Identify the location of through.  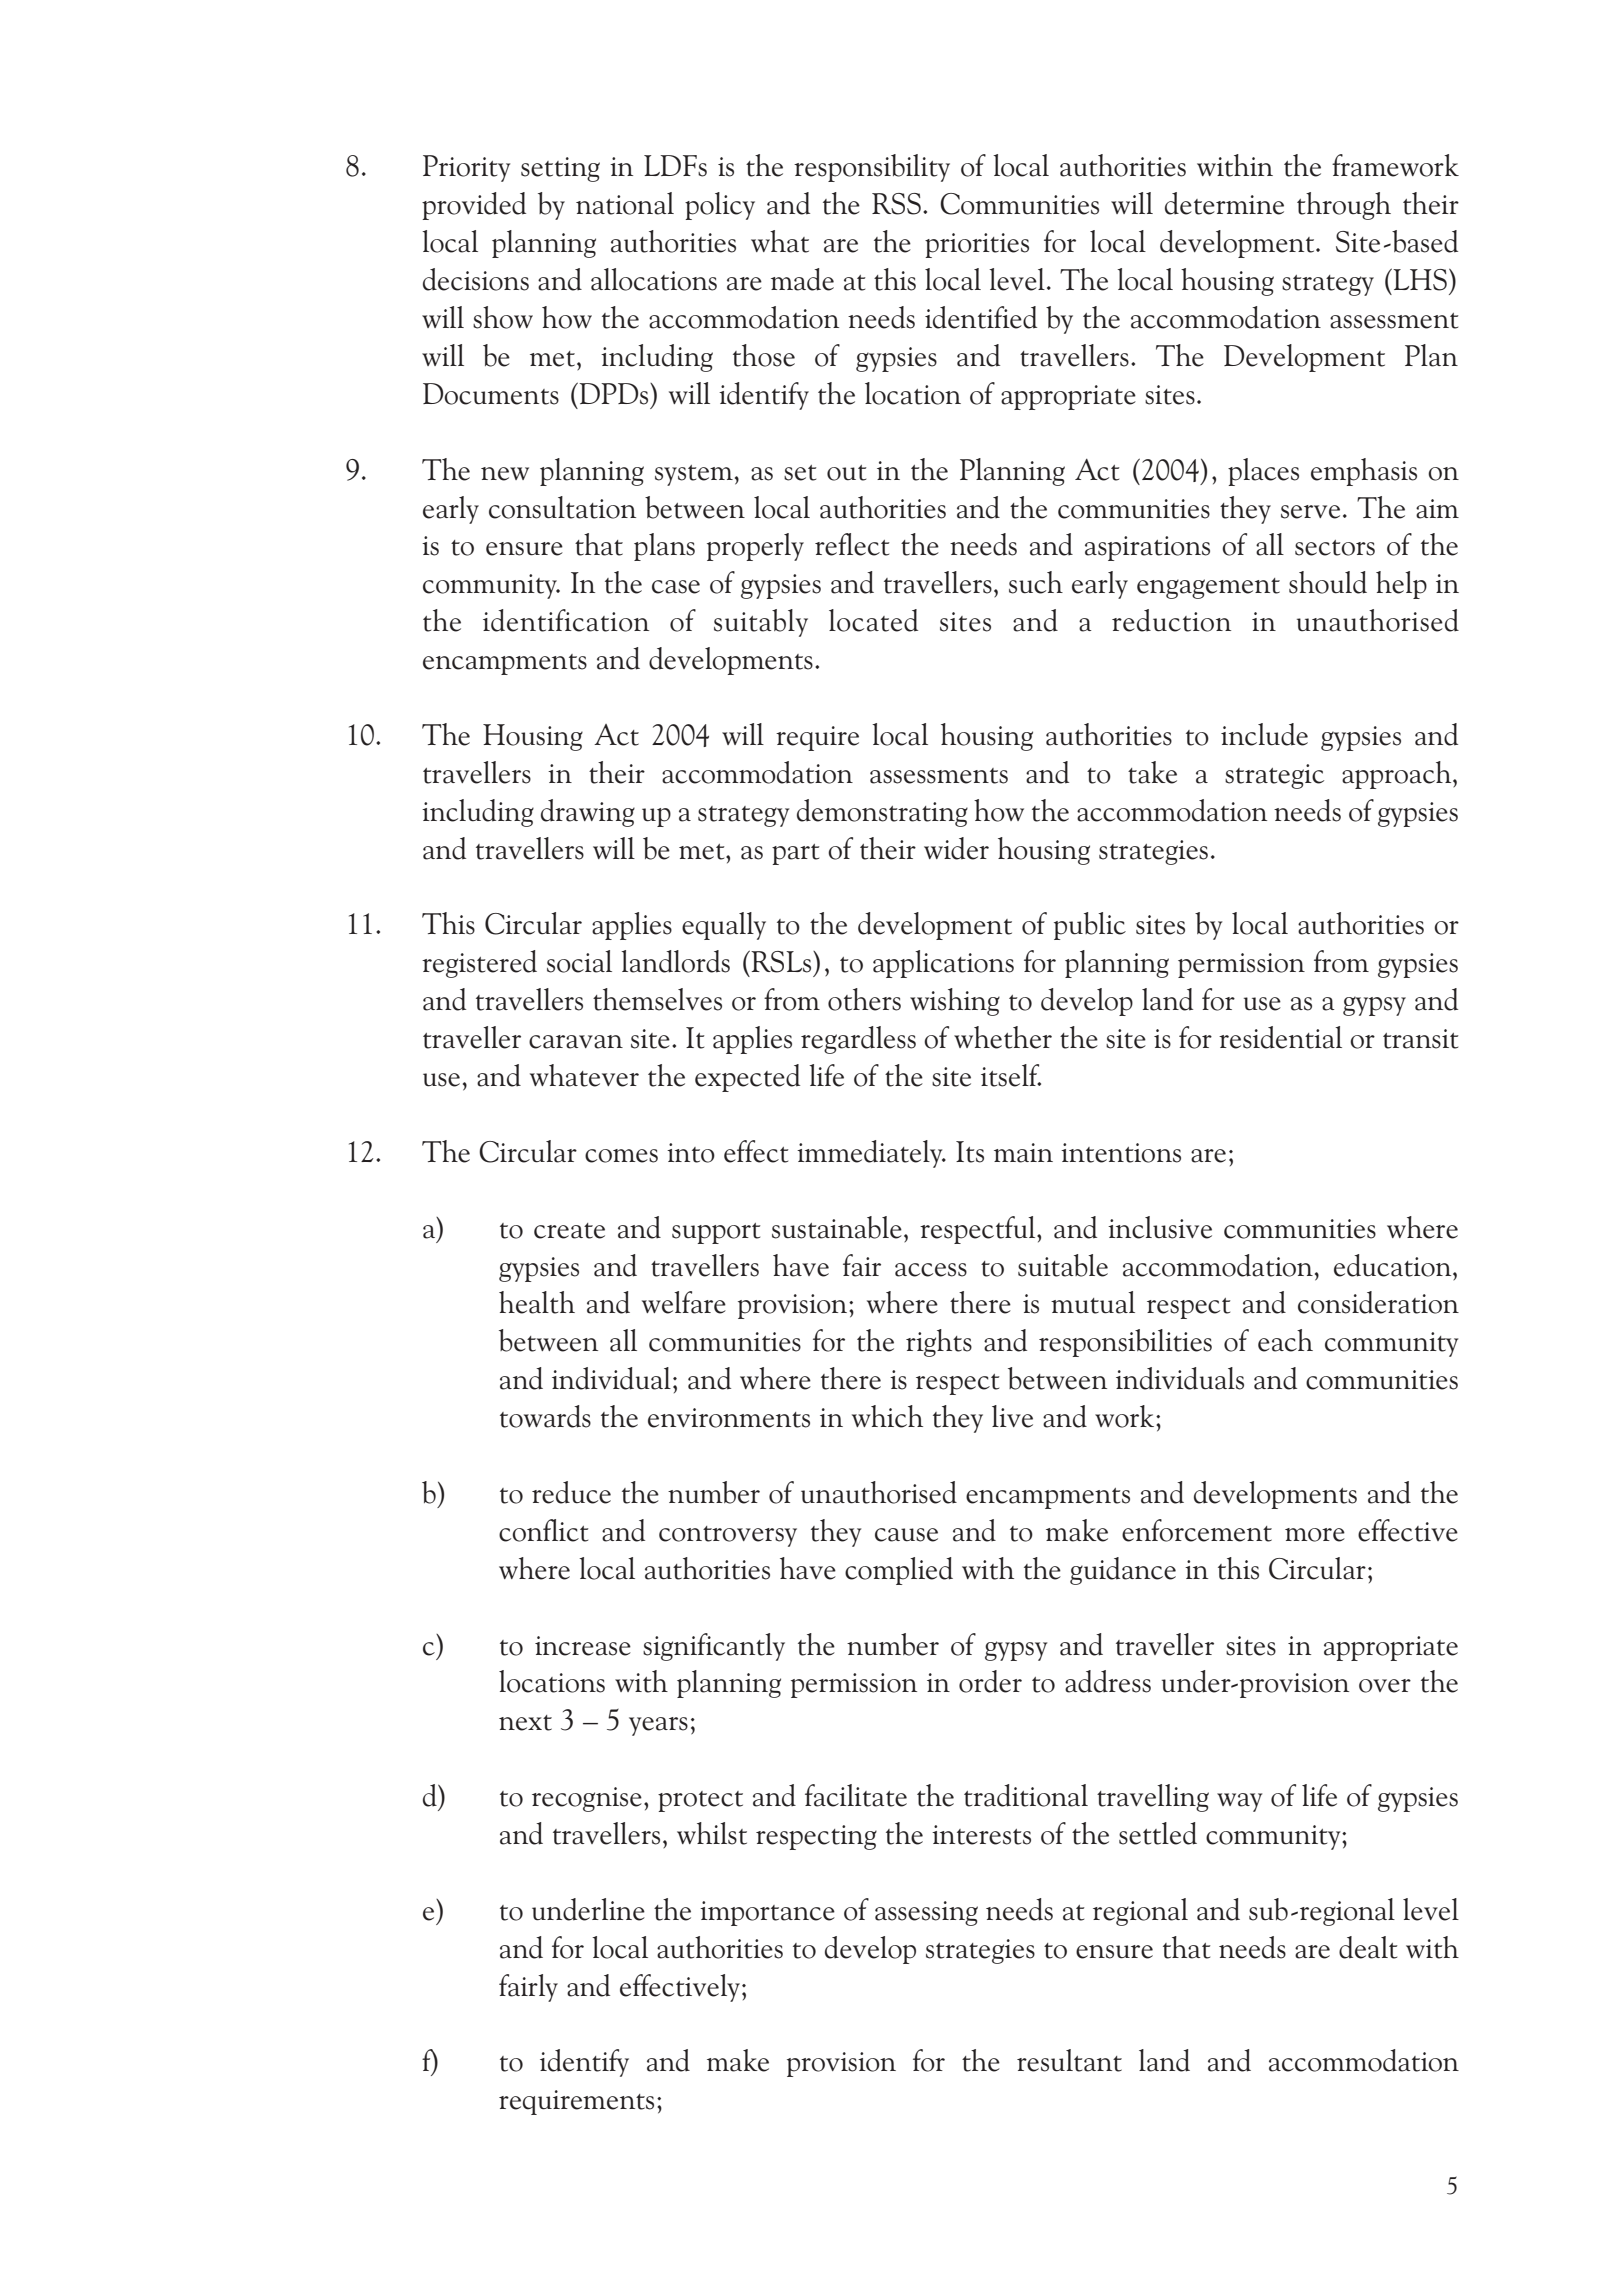
(1344, 206).
